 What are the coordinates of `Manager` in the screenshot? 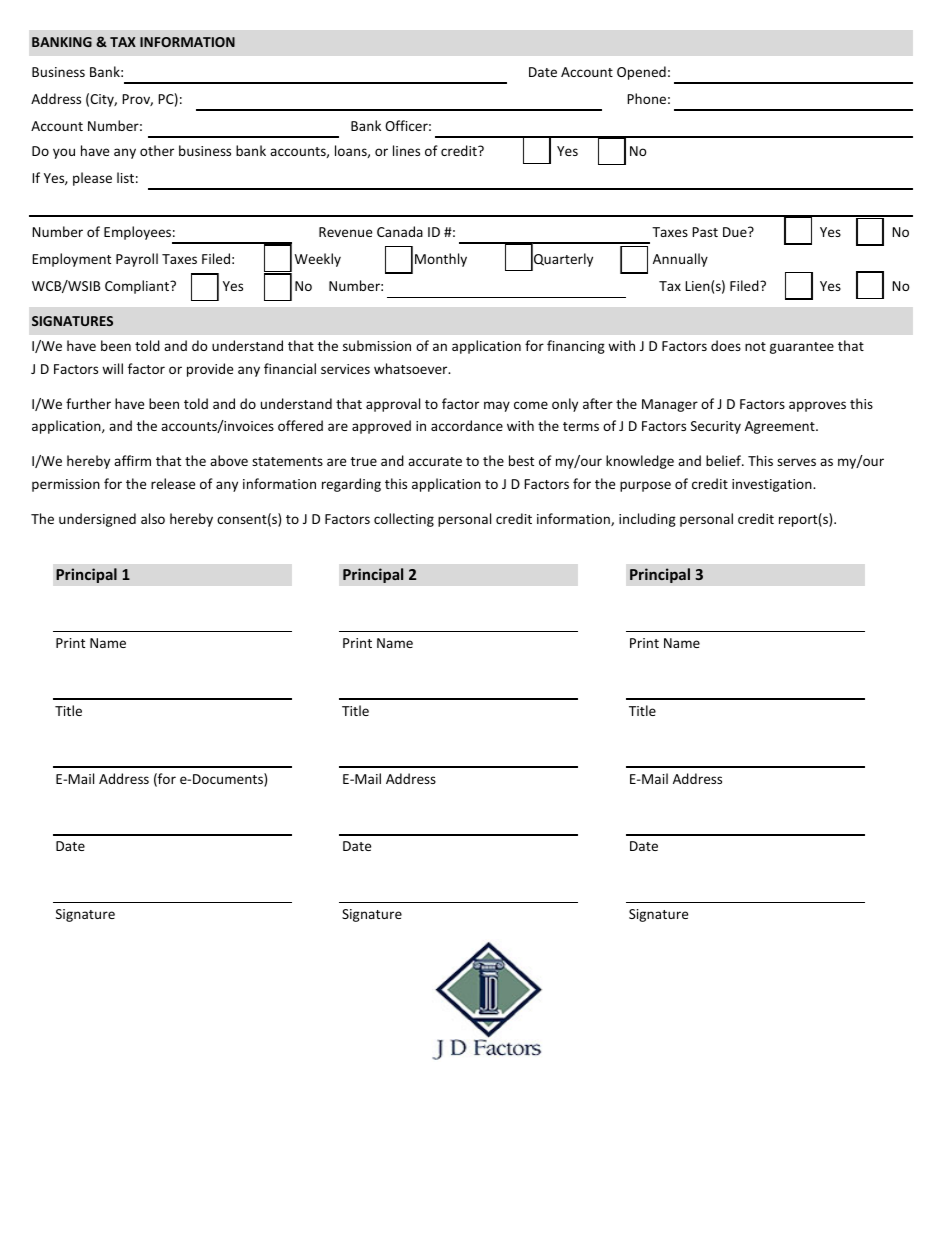 It's located at (670, 405).
